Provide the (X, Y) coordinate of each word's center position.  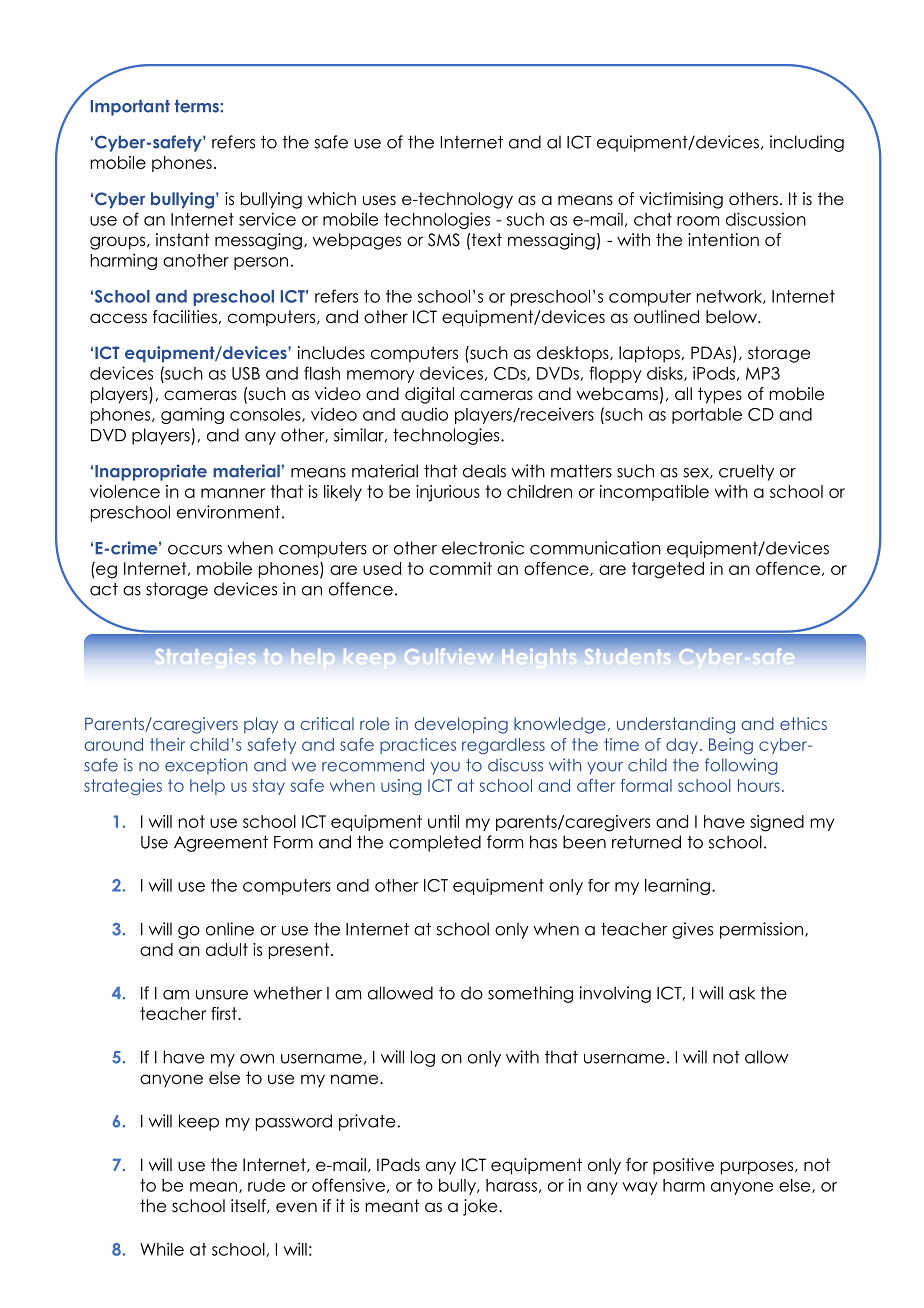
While (162, 1249)
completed (435, 843)
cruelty (746, 472)
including (807, 143)
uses (379, 200)
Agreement (221, 843)
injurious (448, 493)
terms (198, 106)
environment (228, 512)
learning (677, 886)
